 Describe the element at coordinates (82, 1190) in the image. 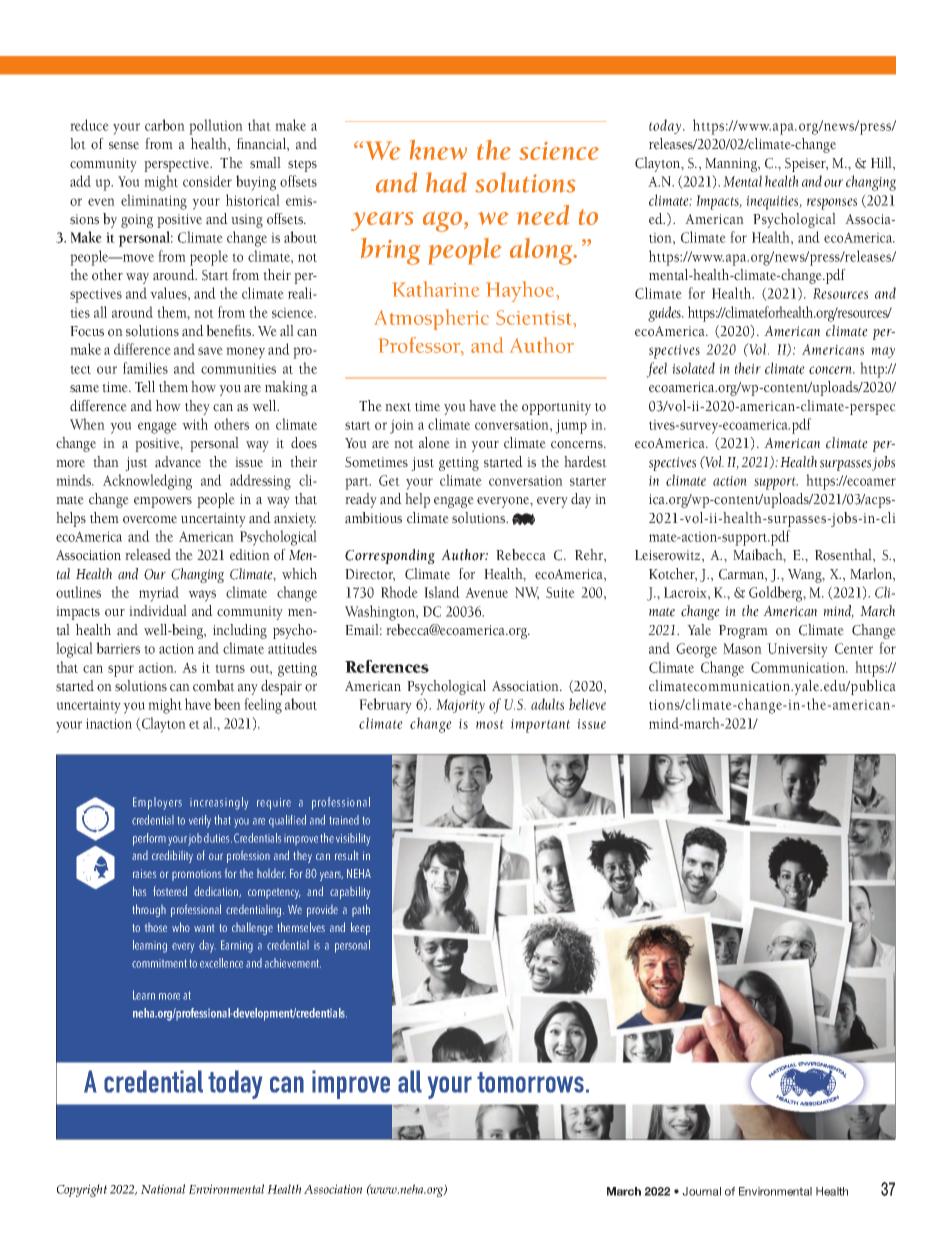

I see `Copyright` at that location.
